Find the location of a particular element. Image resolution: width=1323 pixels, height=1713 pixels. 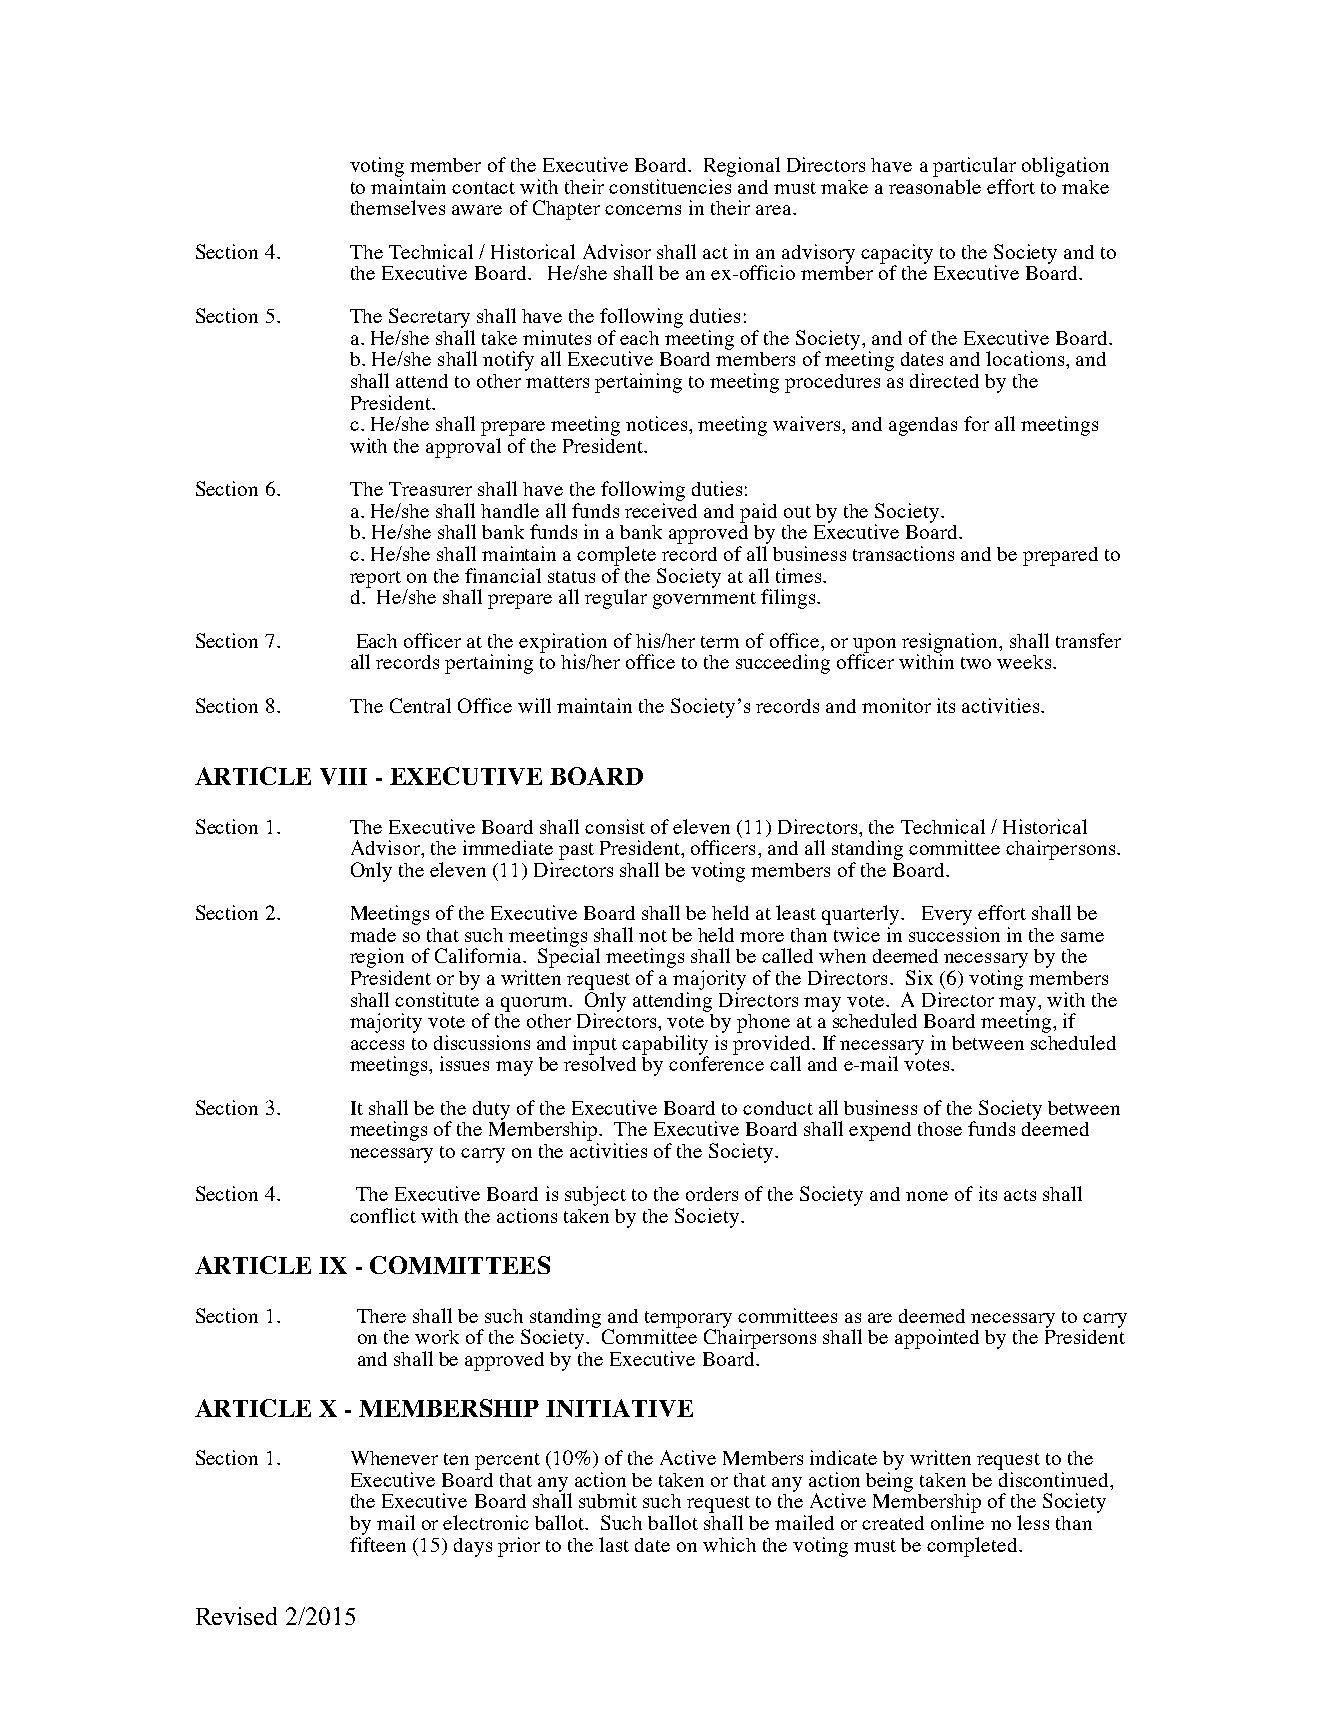

concerns is located at coordinates (643, 210).
